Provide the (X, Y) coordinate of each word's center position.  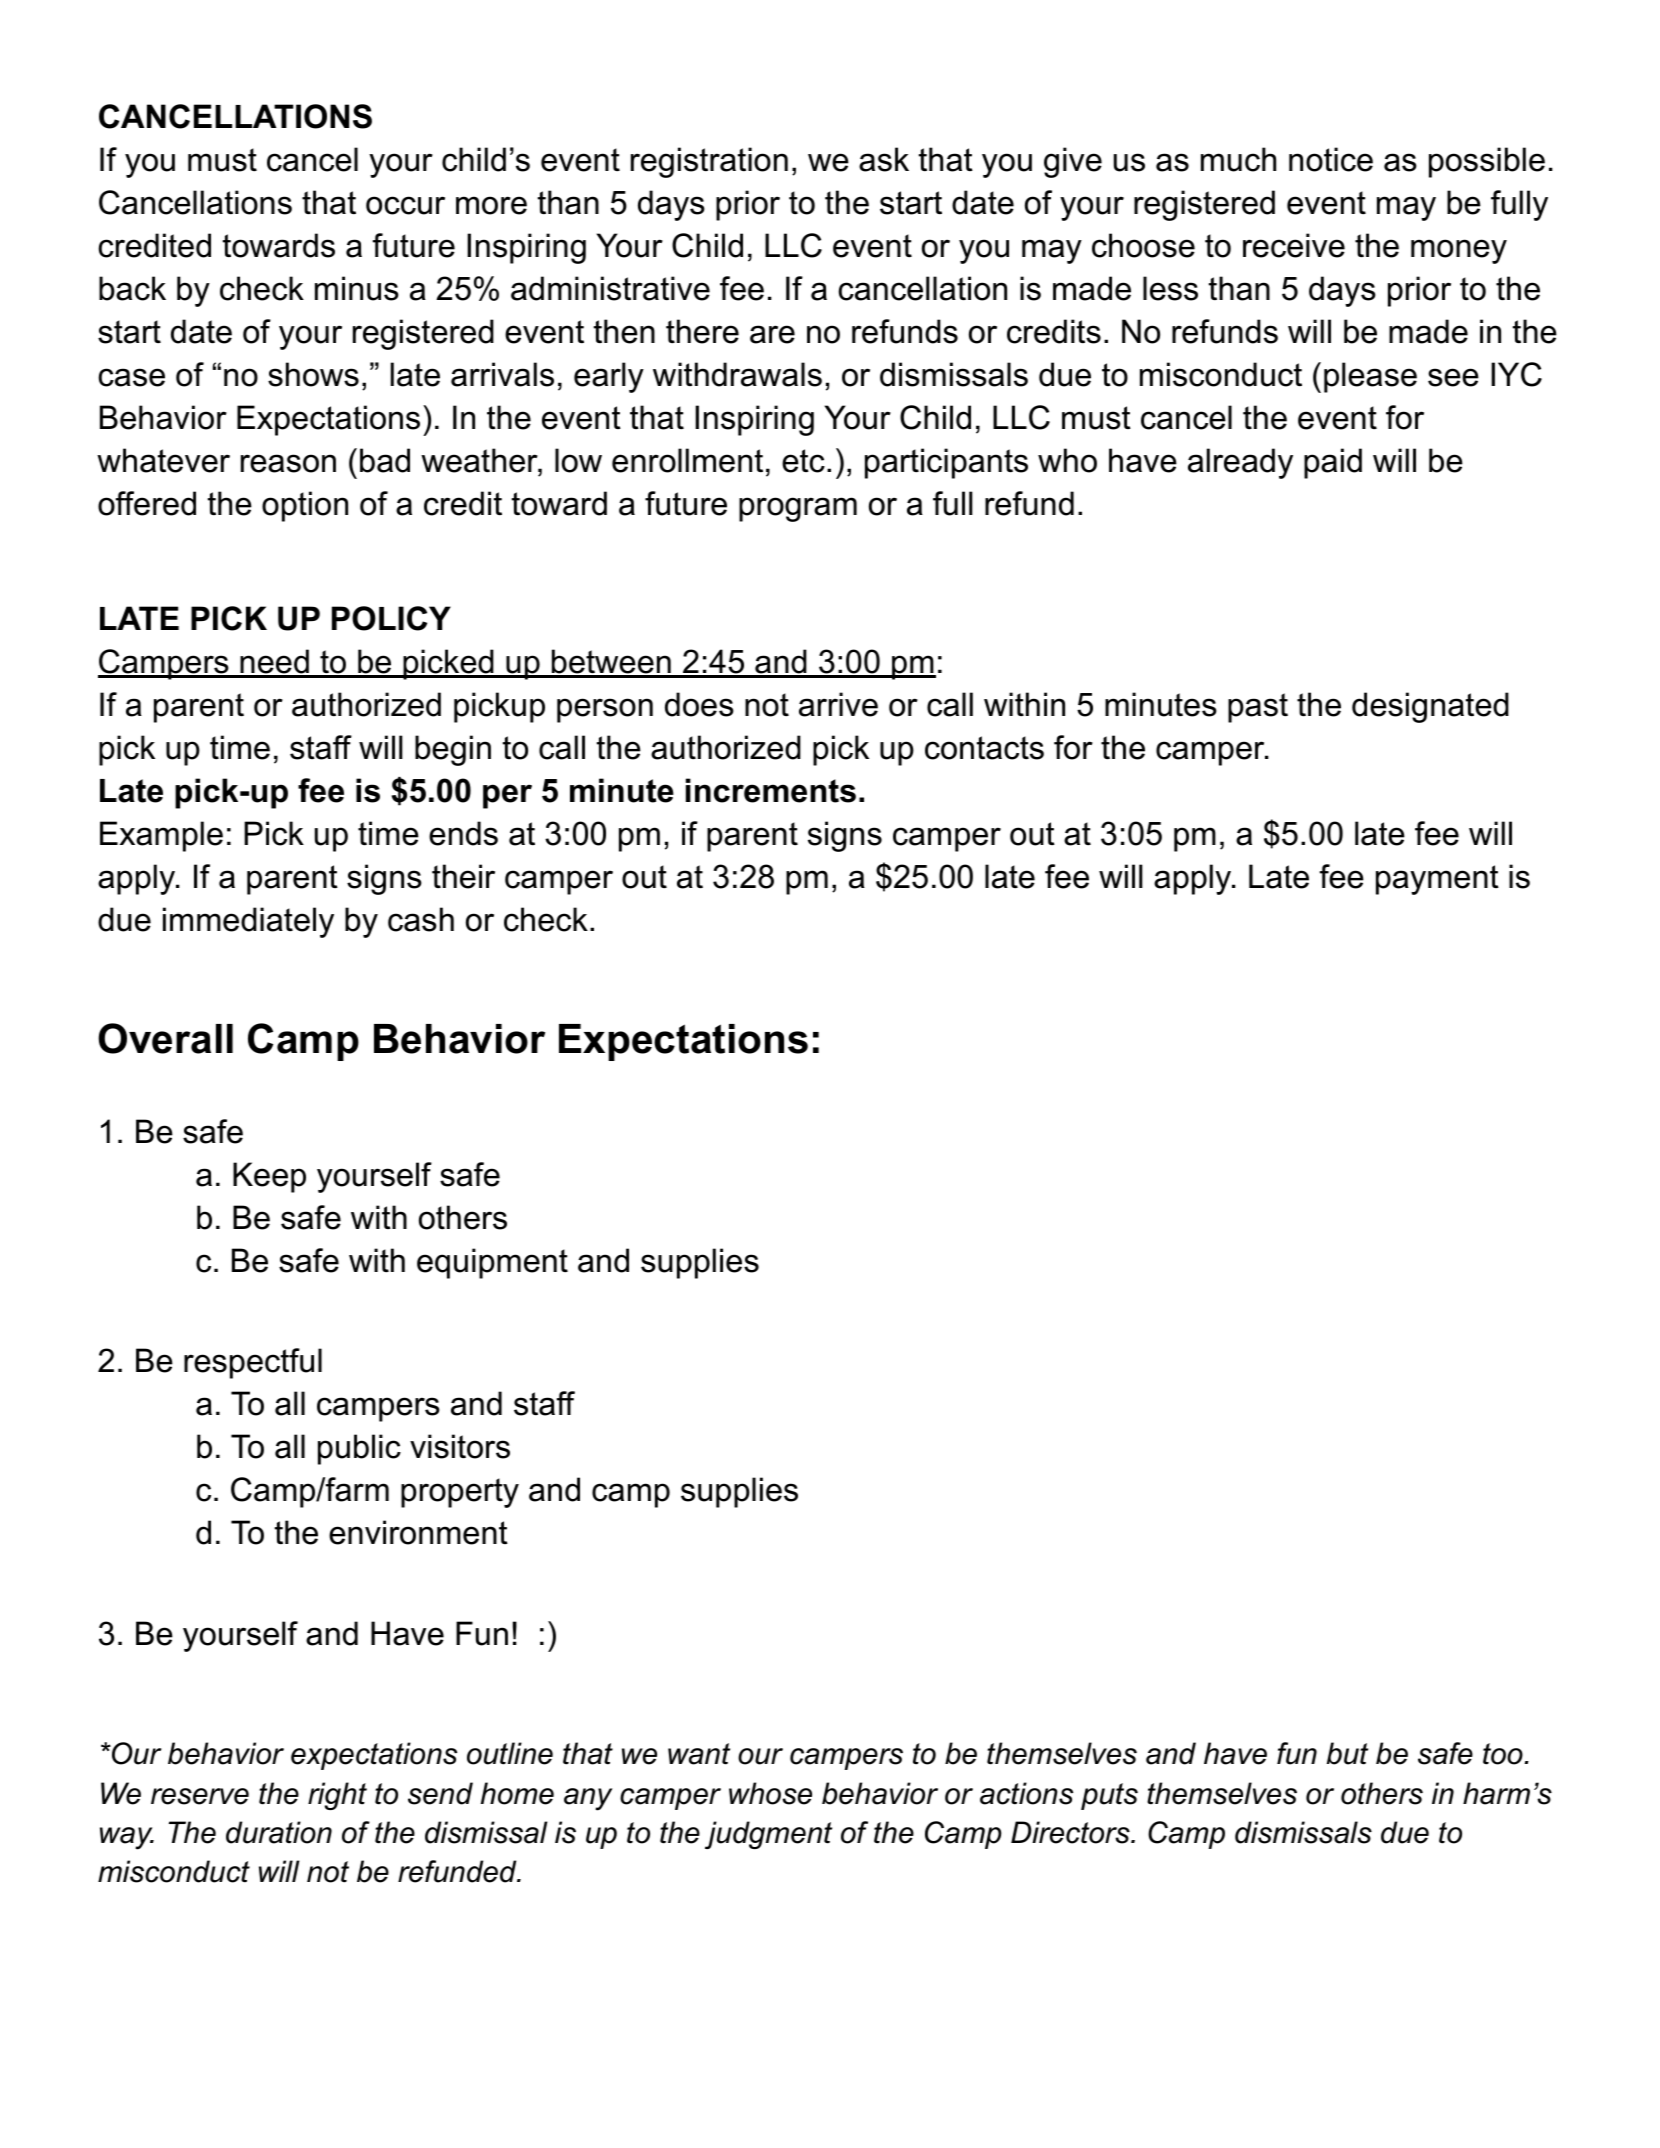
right (337, 1796)
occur (405, 205)
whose (770, 1793)
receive (1294, 245)
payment (1437, 880)
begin (453, 750)
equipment (492, 1263)
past (1258, 708)
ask (884, 159)
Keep (269, 1177)
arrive (838, 704)
